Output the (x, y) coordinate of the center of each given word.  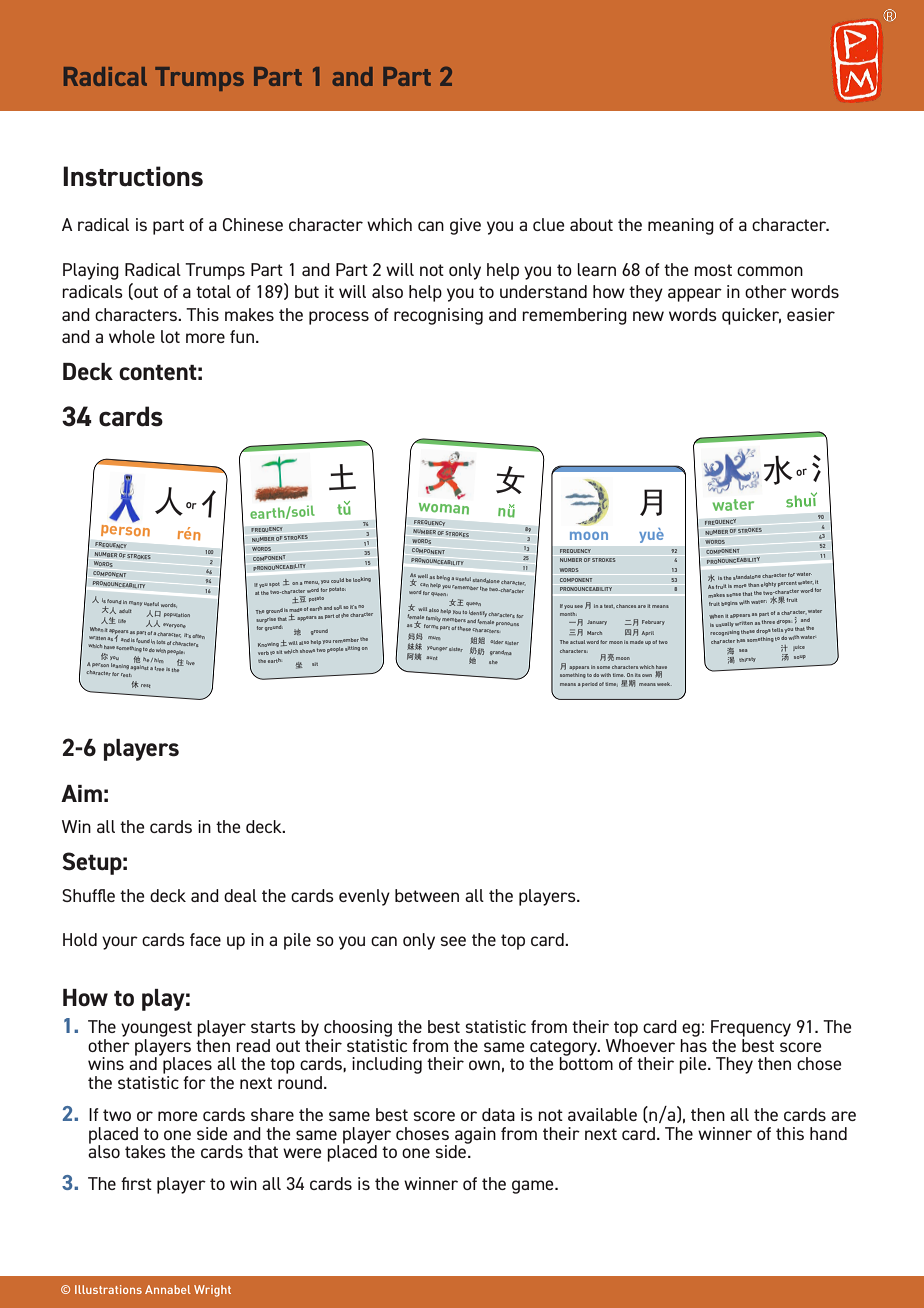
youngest (156, 1029)
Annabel (168, 1289)
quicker (751, 316)
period (590, 684)
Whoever (640, 1044)
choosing (358, 1028)
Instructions (133, 176)
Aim (81, 793)
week (664, 684)
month (568, 614)
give (465, 226)
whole (132, 336)
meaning (681, 226)
